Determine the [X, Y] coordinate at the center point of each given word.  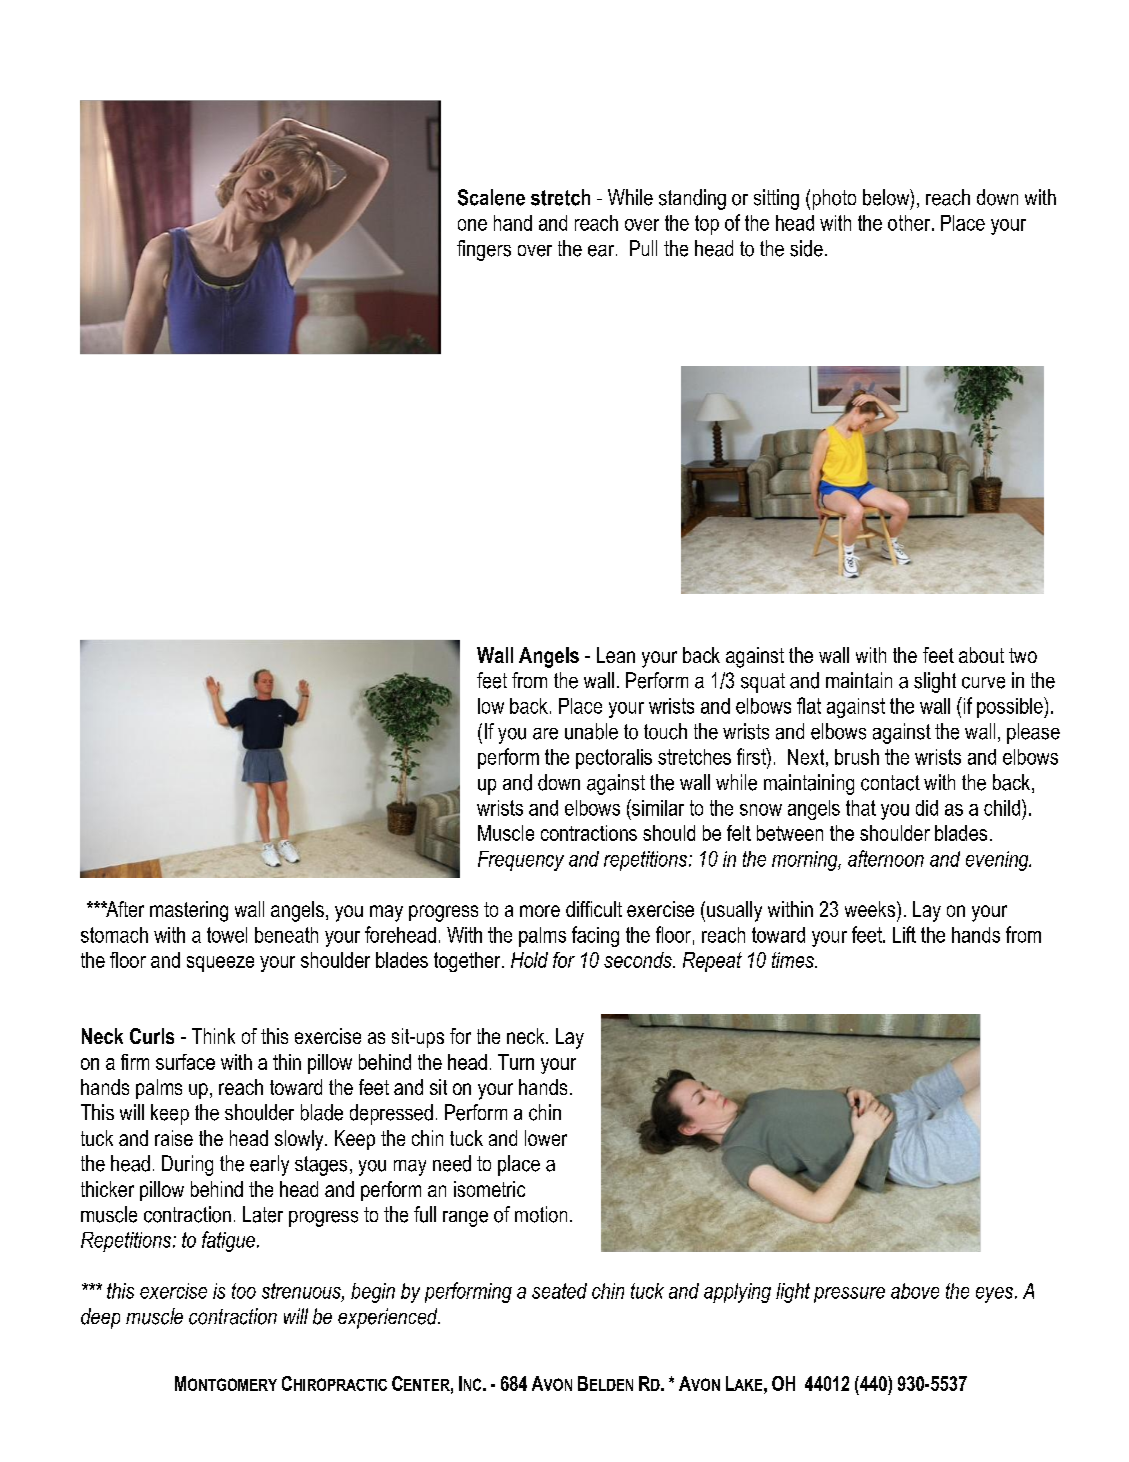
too [244, 1291]
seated [559, 1291]
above [915, 1291]
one [472, 225]
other [910, 223]
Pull [643, 248]
